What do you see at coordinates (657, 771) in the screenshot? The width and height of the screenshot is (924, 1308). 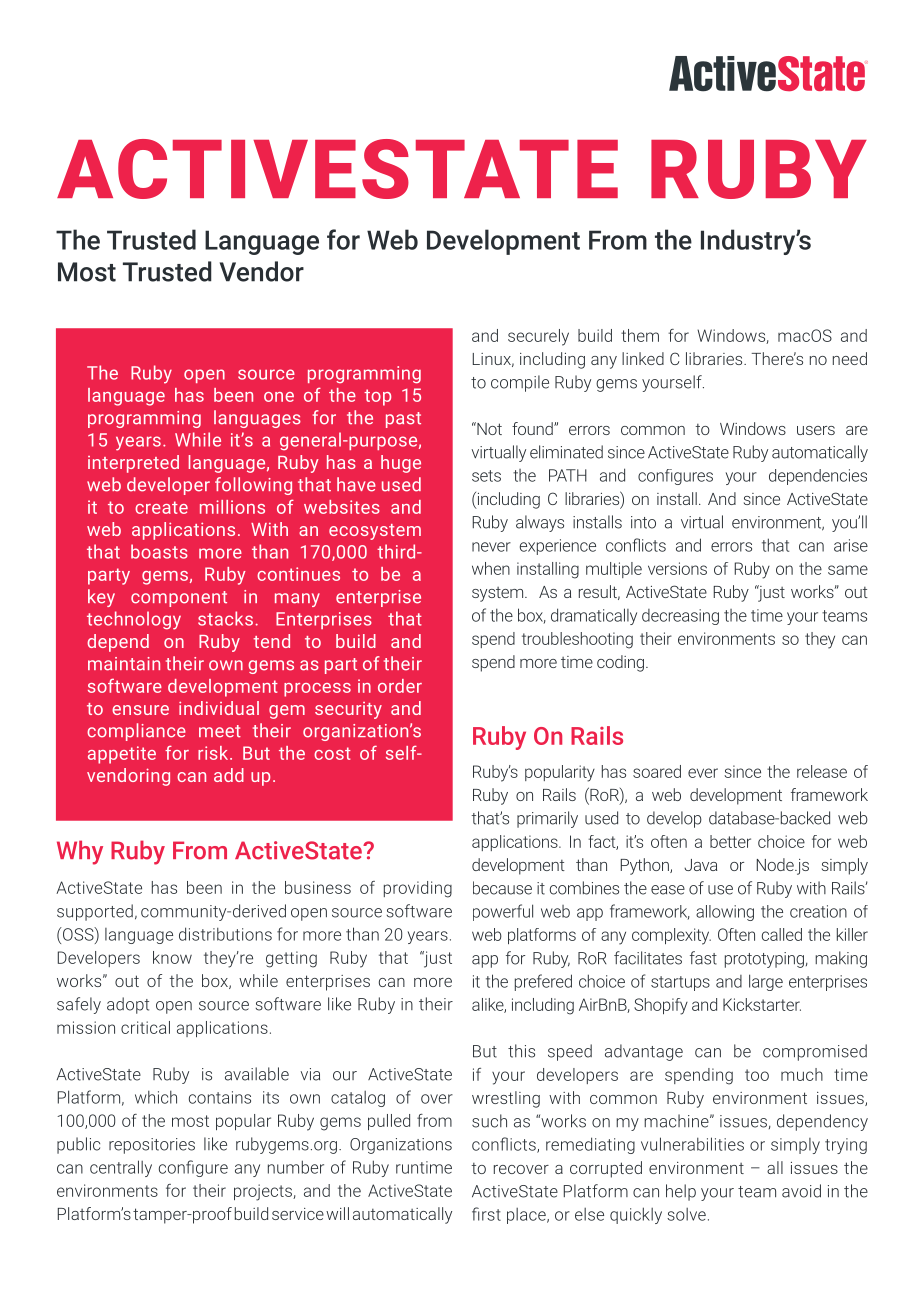 I see `soared` at bounding box center [657, 771].
